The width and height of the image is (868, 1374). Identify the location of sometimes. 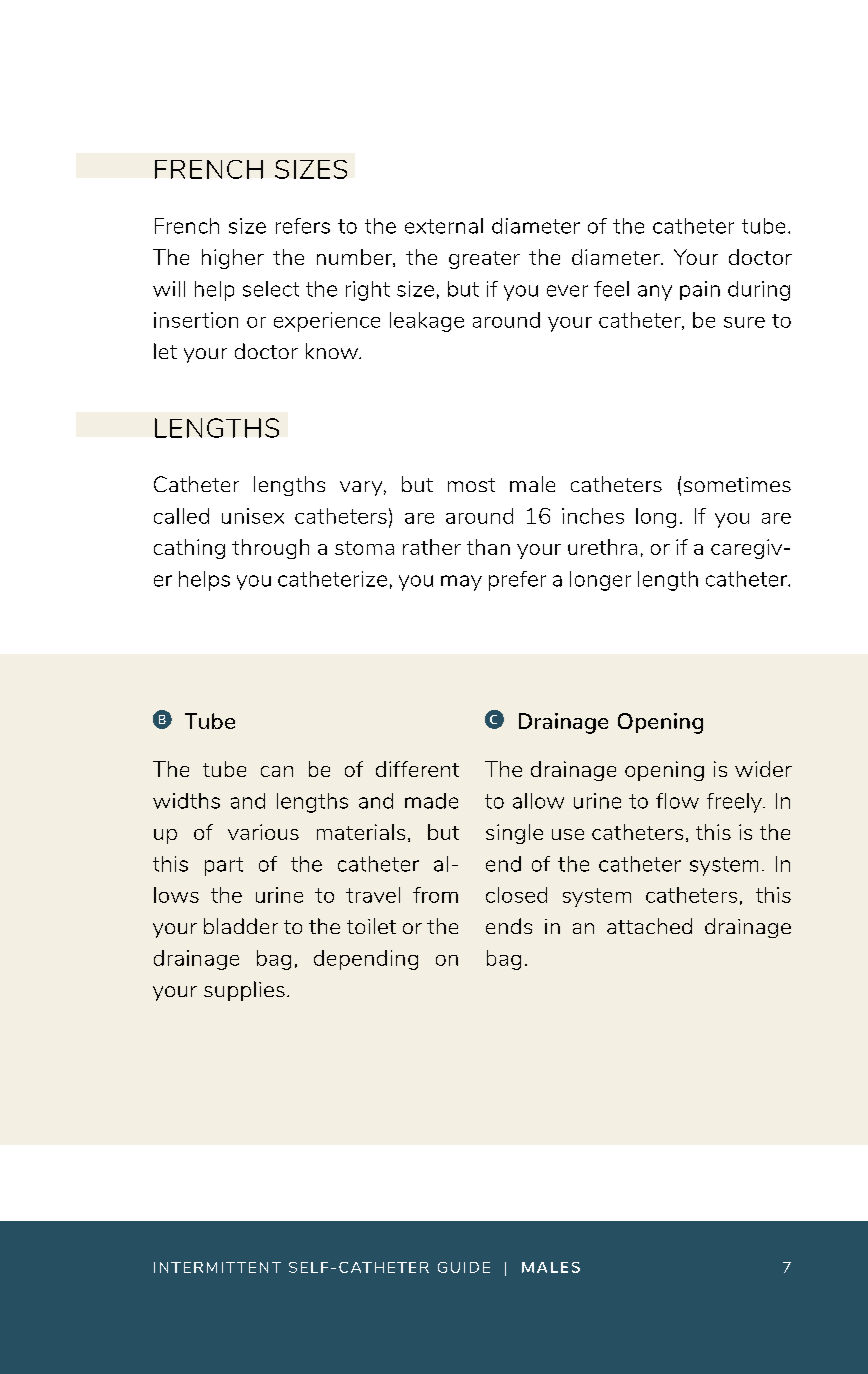
(737, 484).
